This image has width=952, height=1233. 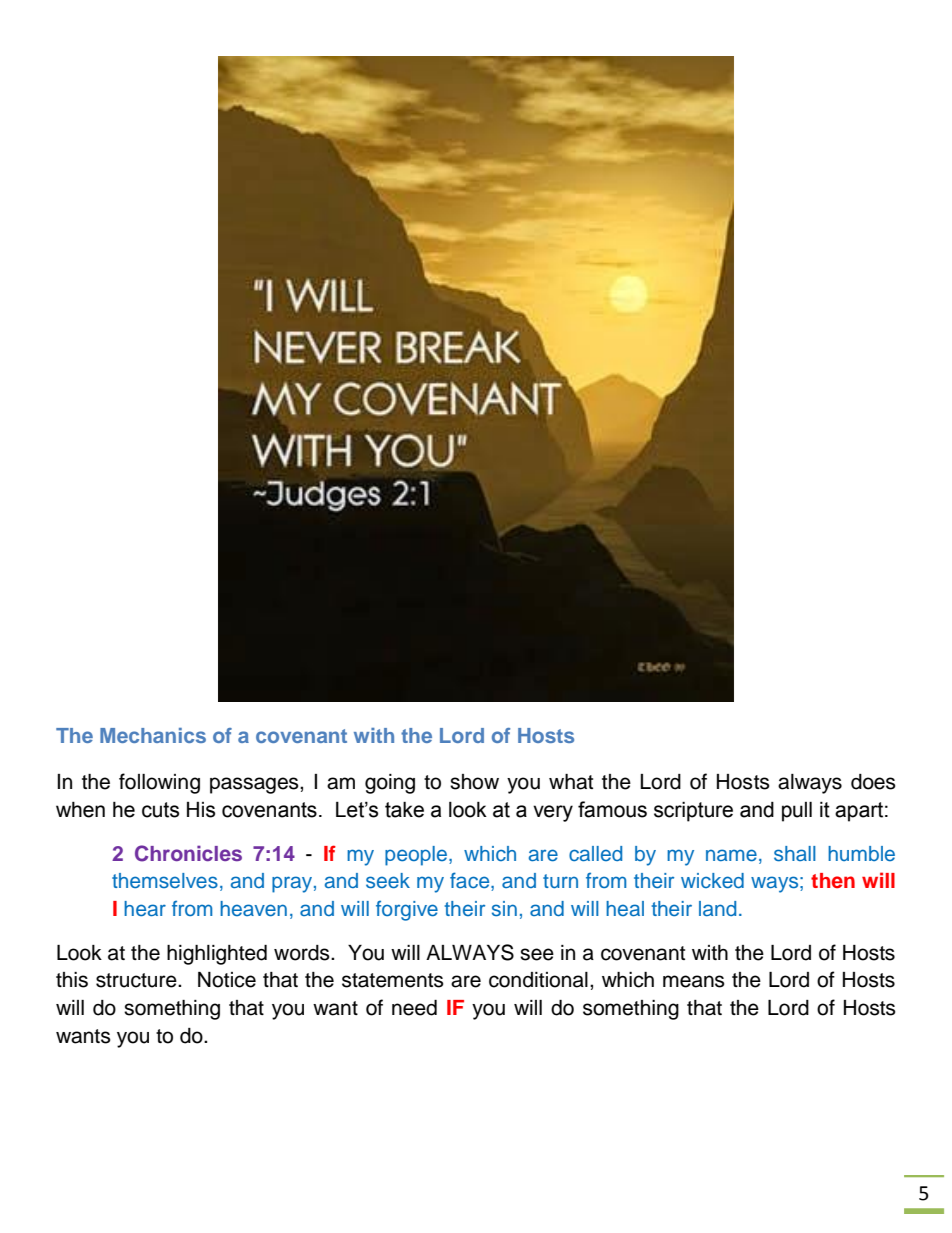 I want to click on structure, so click(x=137, y=980).
